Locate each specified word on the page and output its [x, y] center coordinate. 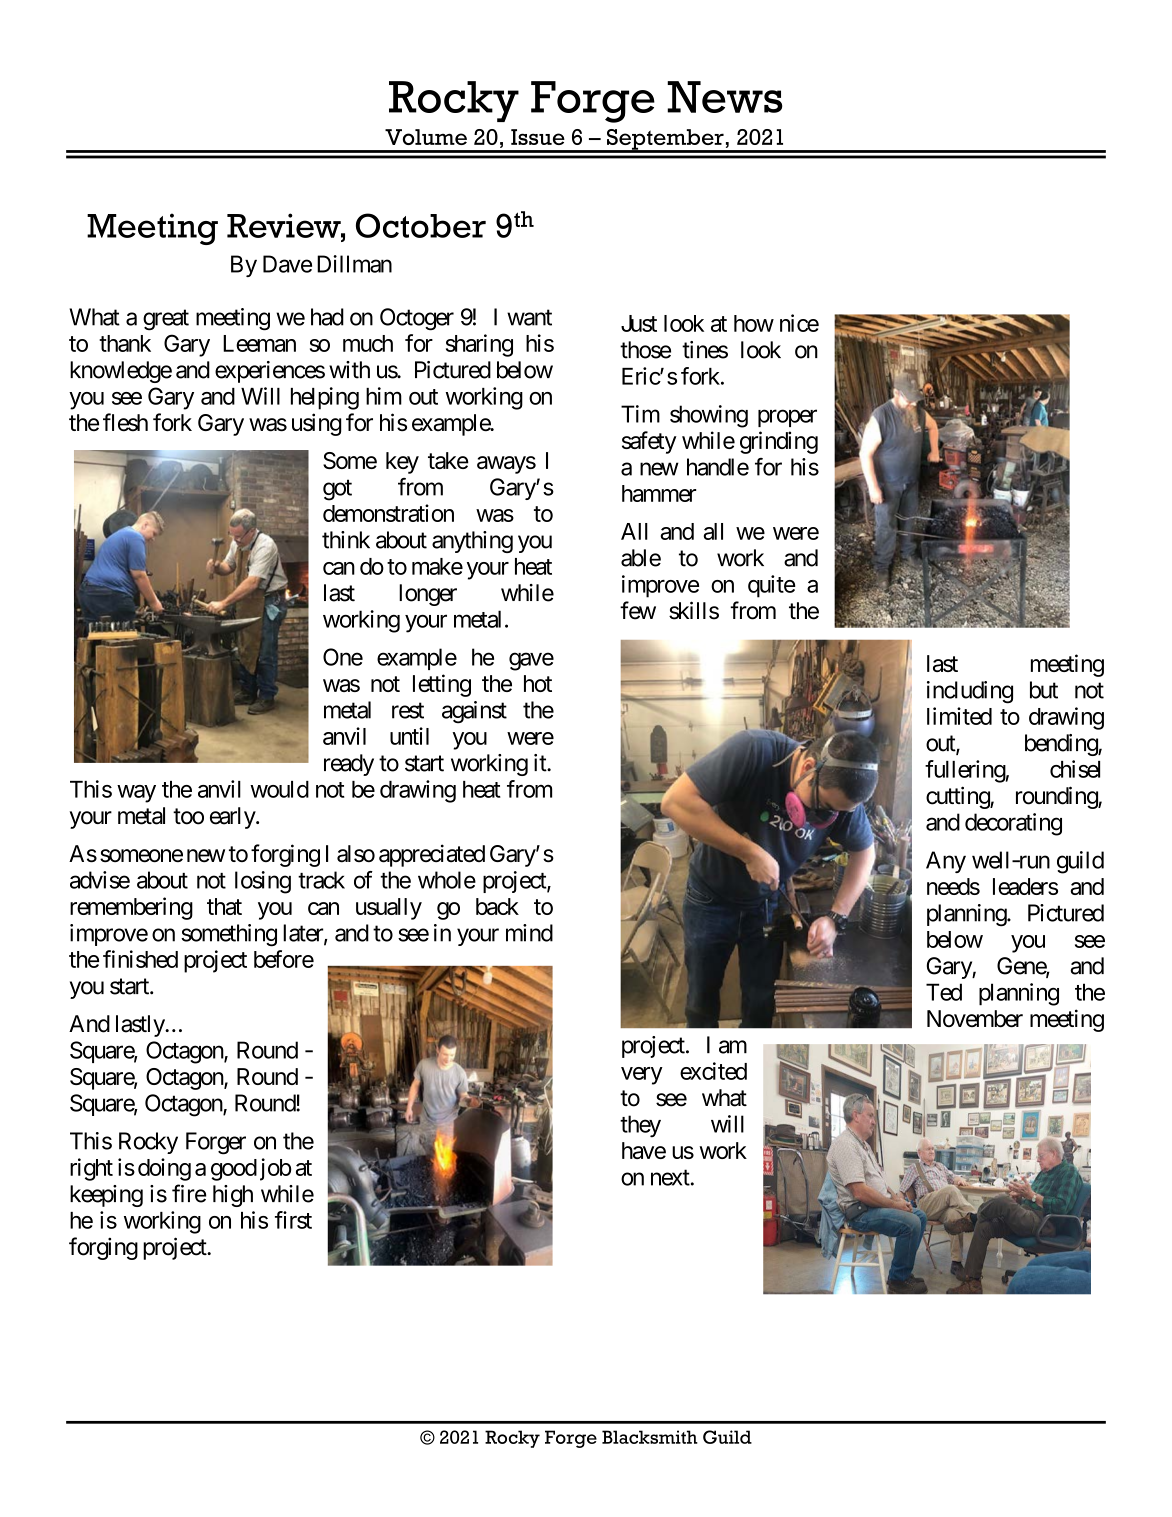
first [293, 1220]
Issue [538, 137]
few [638, 610]
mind [529, 933]
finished [140, 959]
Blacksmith [650, 1437]
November [975, 1018]
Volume [426, 137]
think [346, 540]
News [725, 97]
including [970, 692]
